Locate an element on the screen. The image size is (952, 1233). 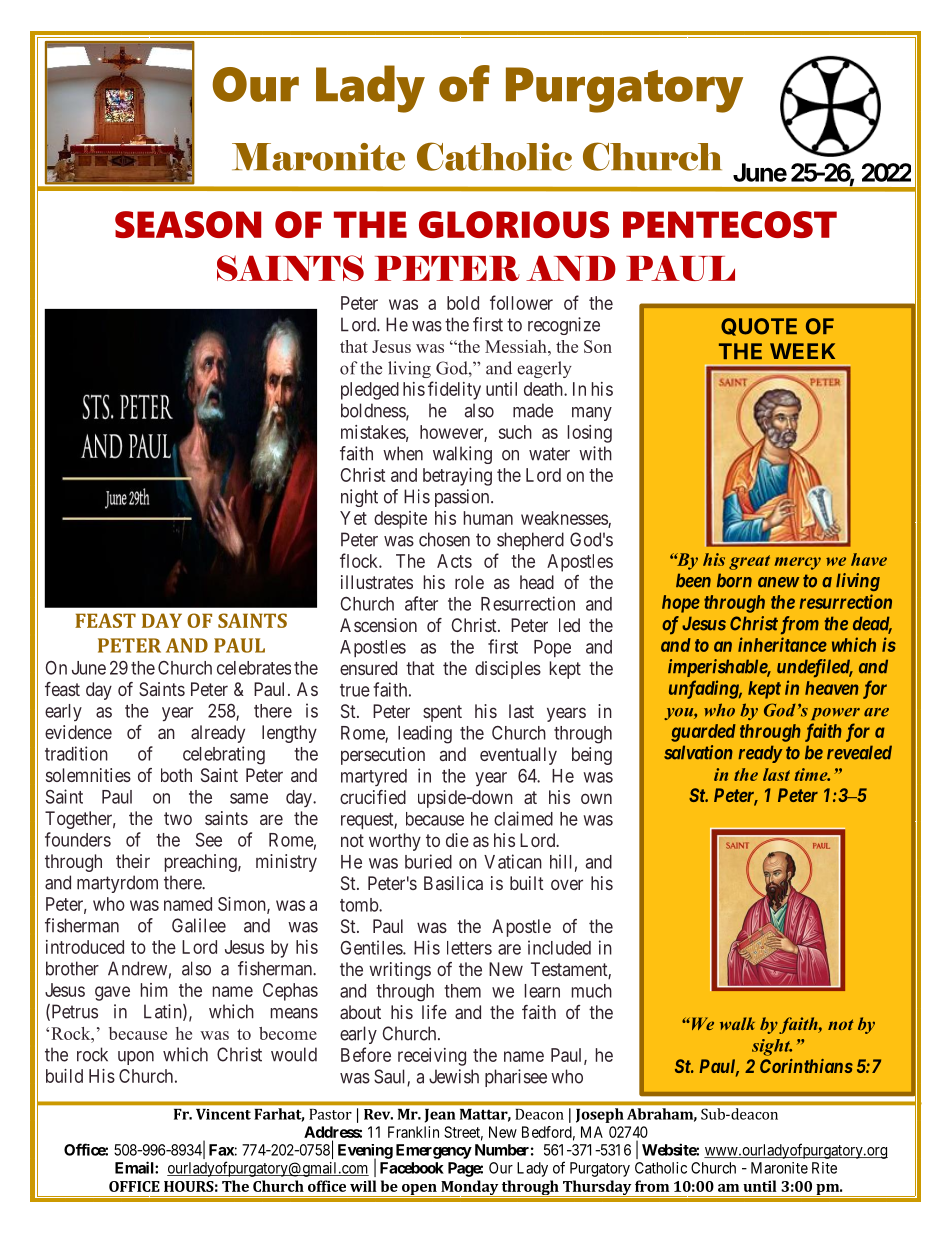
Emergency is located at coordinates (434, 1151).
